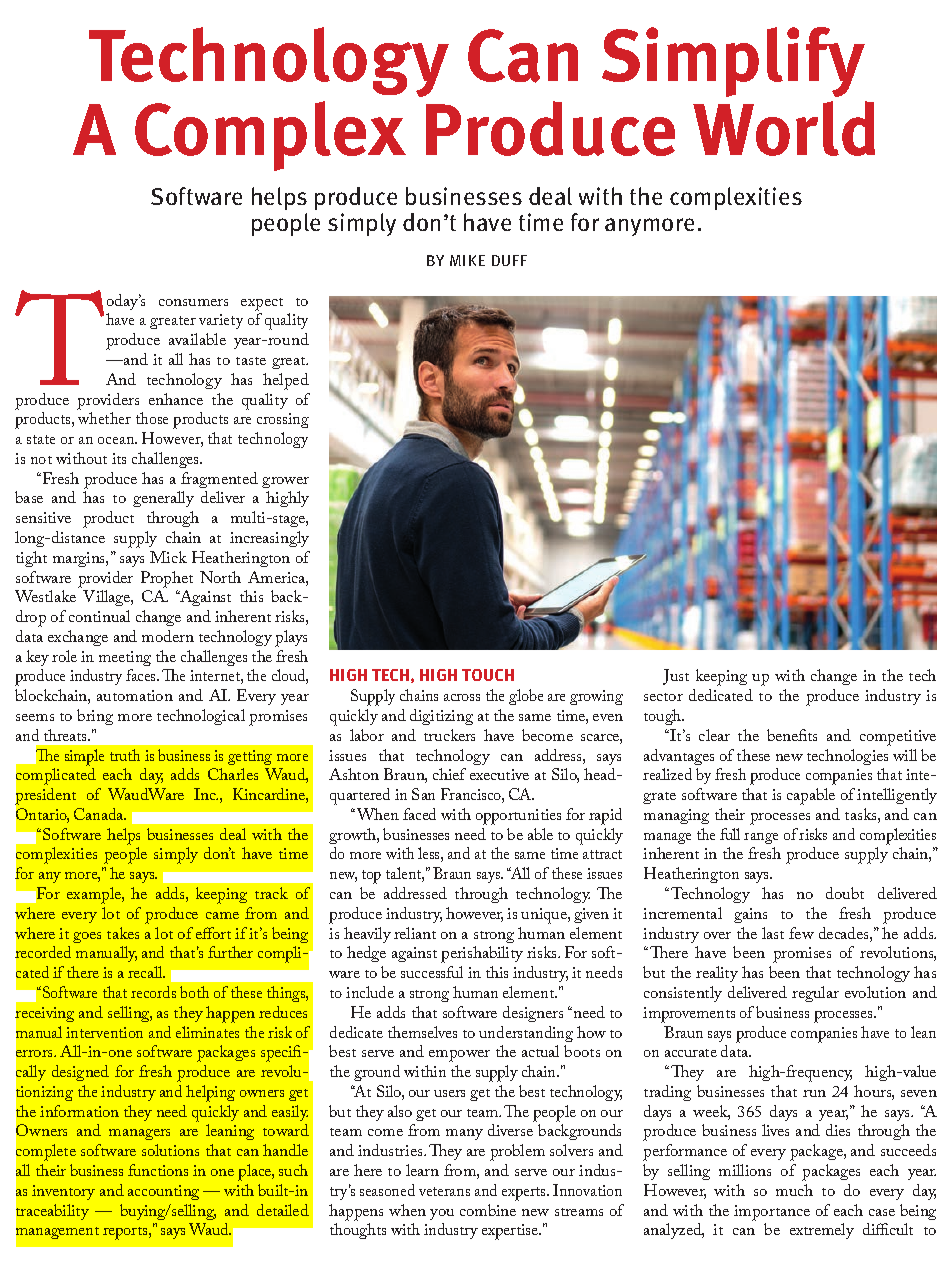  Describe the element at coordinates (100, 814) in the document. I see `Canada` at that location.
